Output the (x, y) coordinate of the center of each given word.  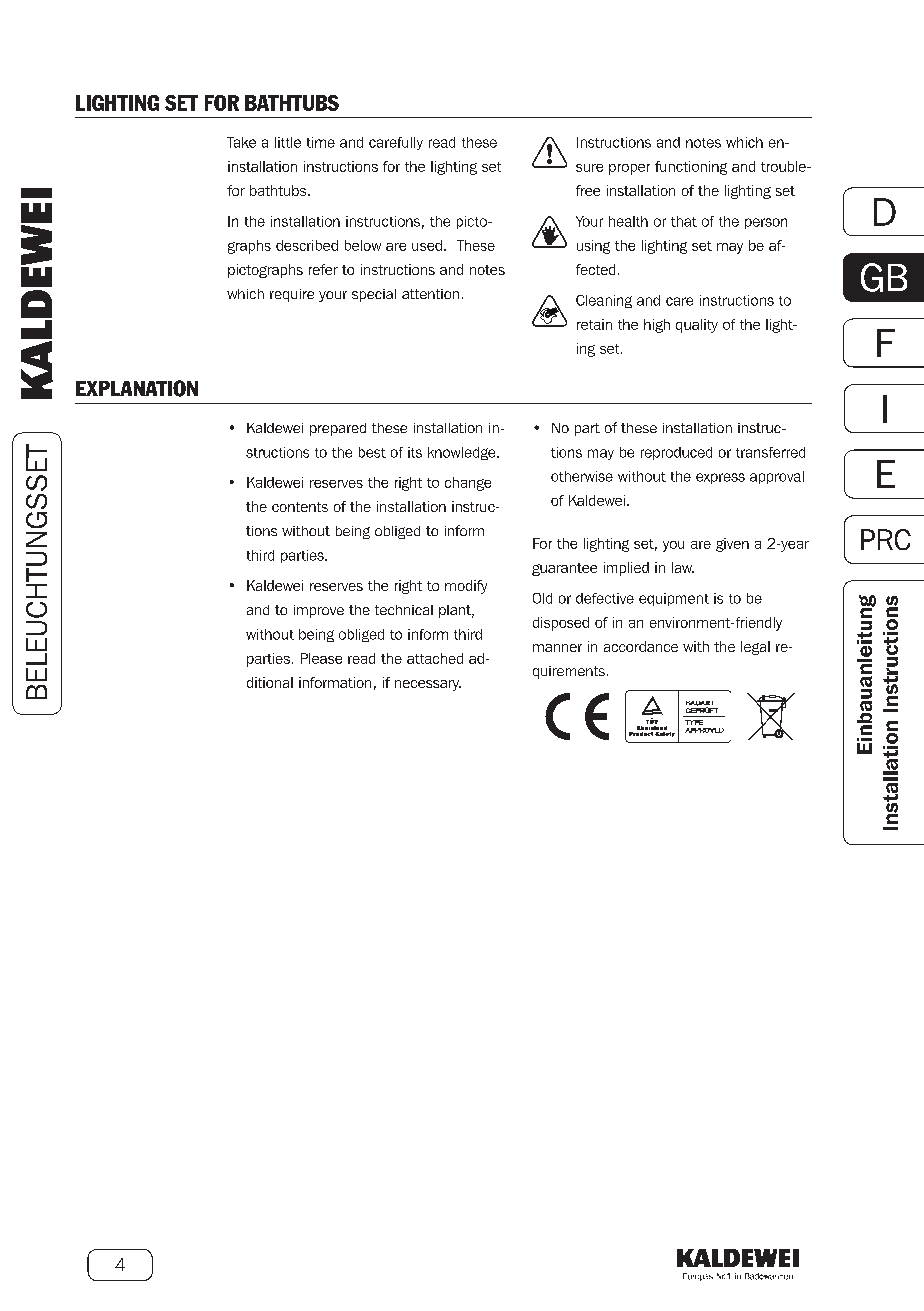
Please (321, 658)
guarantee (564, 569)
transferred (770, 452)
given (732, 545)
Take (241, 142)
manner (557, 648)
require (292, 295)
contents (300, 507)
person (766, 223)
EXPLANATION (137, 388)
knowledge (463, 453)
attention (430, 294)
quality (697, 326)
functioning (691, 168)
